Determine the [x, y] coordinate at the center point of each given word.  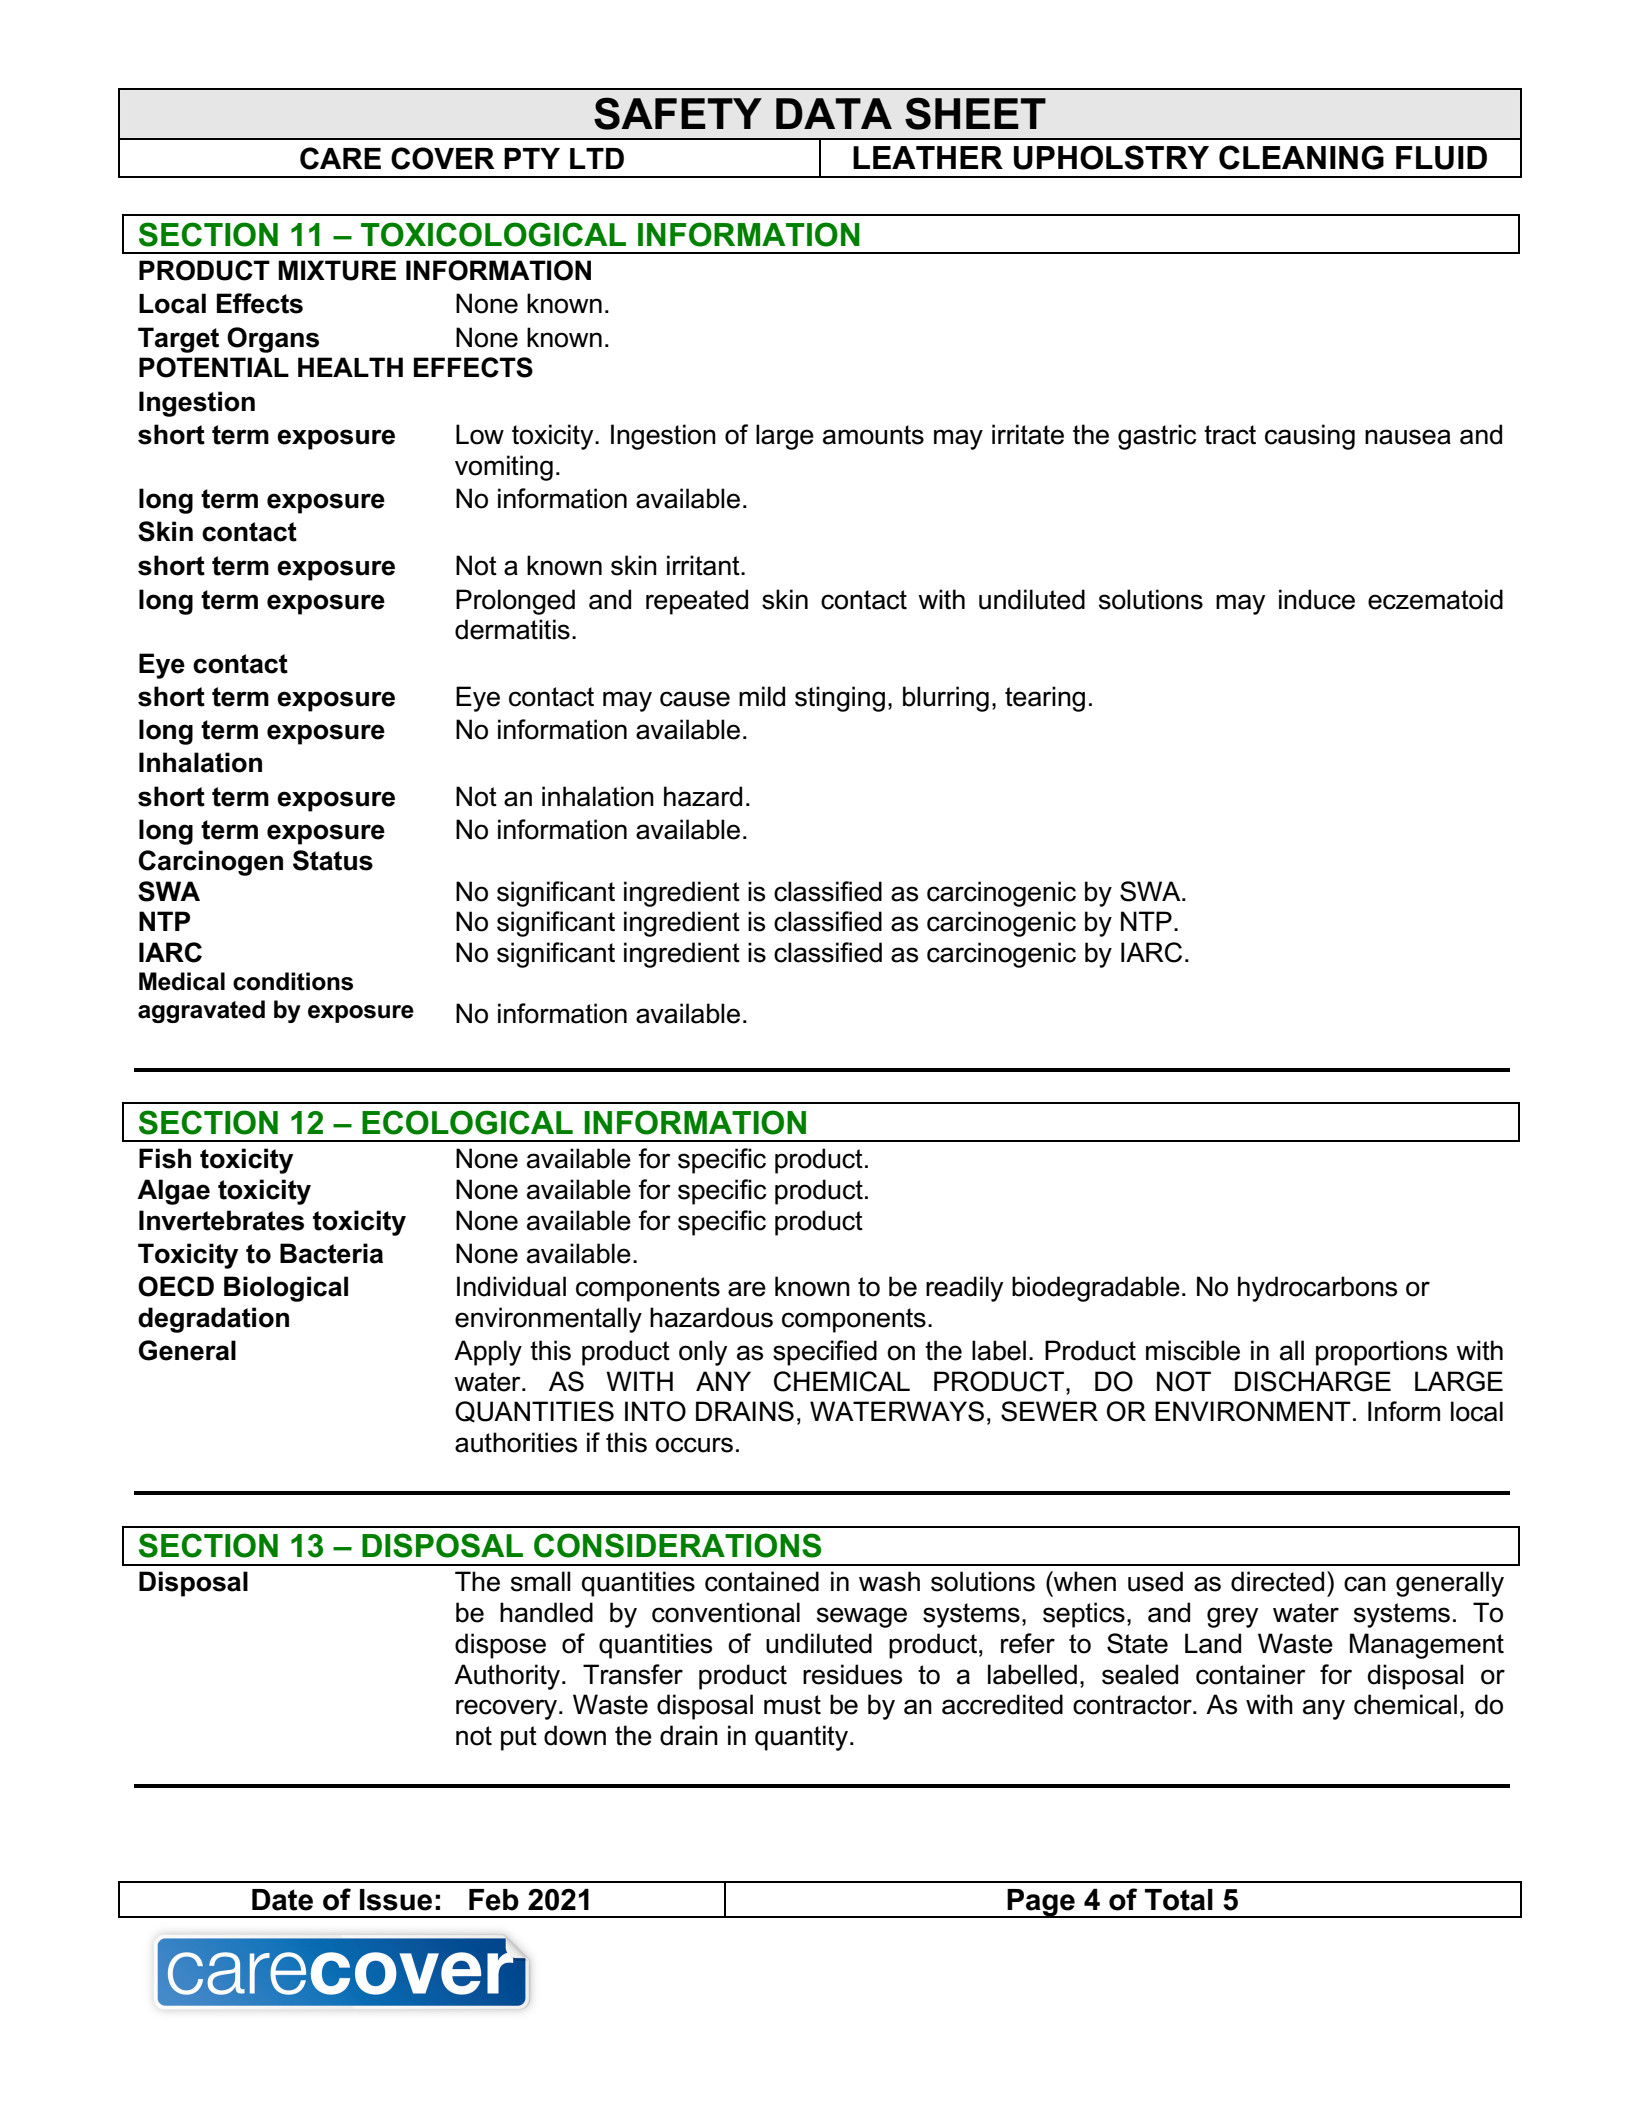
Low [480, 434]
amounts [873, 435]
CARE [340, 158]
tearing [1045, 699]
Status [333, 860]
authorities [516, 1442]
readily [964, 1289]
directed [1277, 1581]
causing [1310, 437]
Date [282, 1900]
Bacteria [331, 1253]
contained [762, 1581]
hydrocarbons [1317, 1289]
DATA [834, 113]
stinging [840, 699]
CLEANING [1301, 157]
